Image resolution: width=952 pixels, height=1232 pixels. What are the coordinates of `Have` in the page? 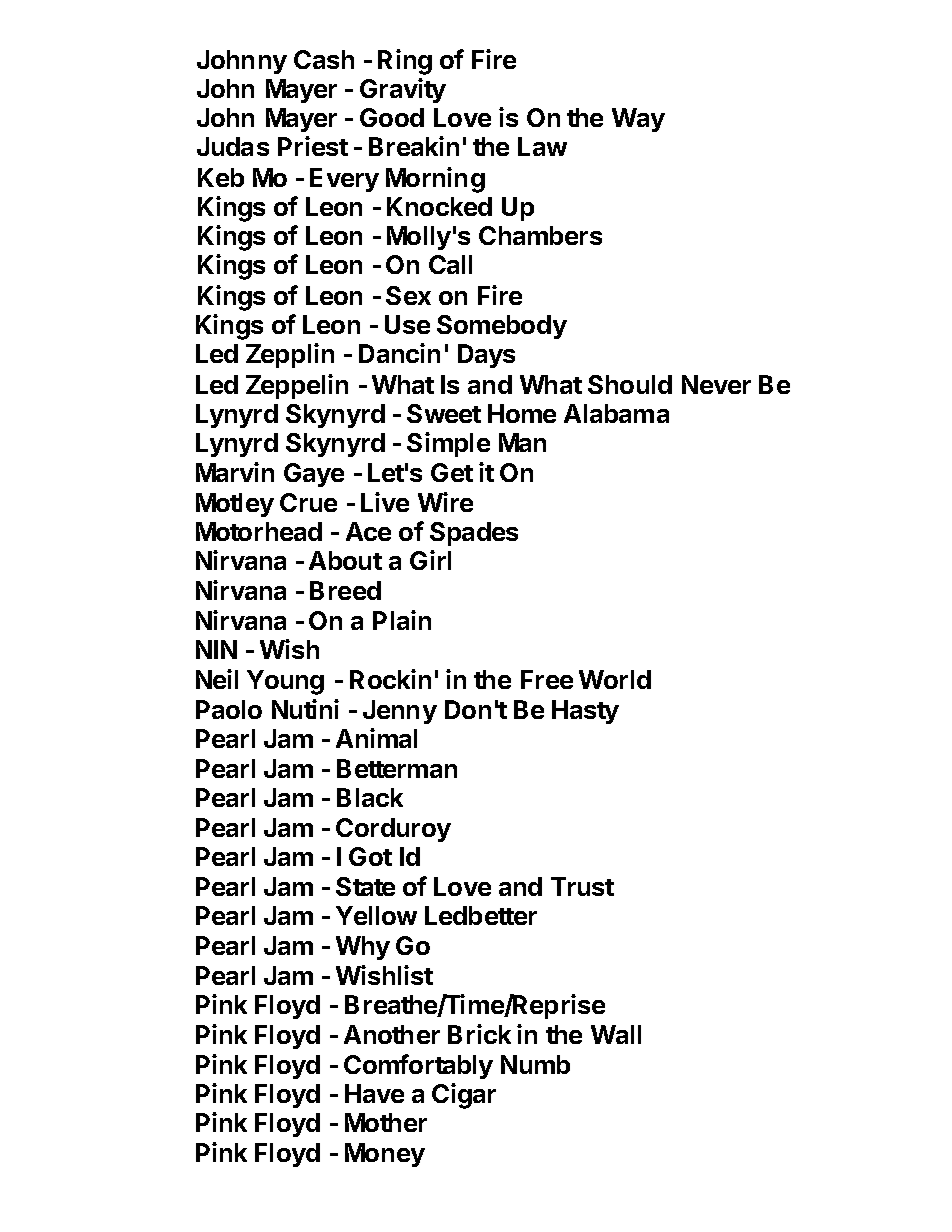 It's located at (374, 1093).
